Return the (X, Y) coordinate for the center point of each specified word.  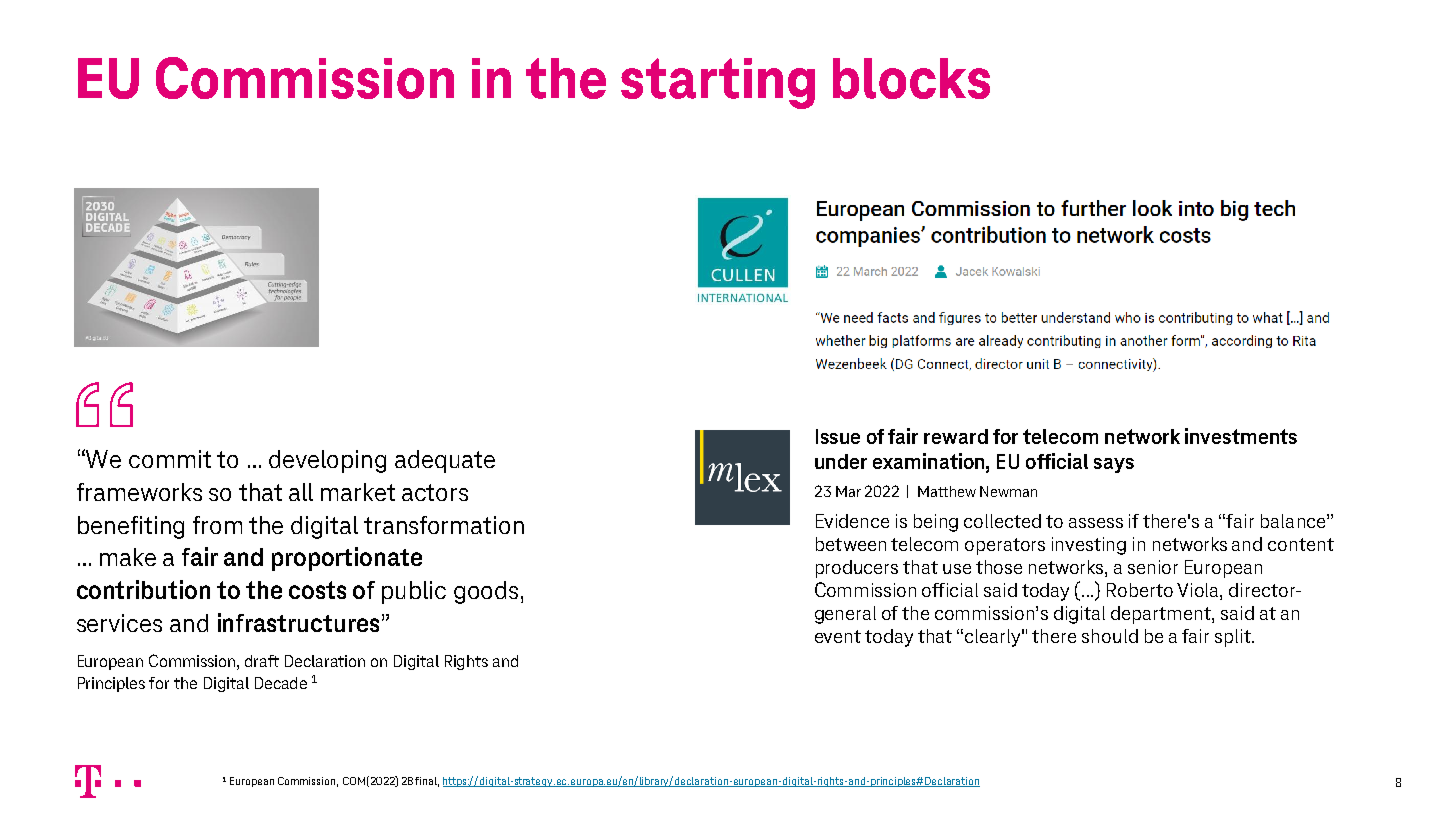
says (1114, 465)
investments (1241, 436)
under (841, 461)
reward (956, 436)
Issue (838, 436)
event (838, 636)
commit (170, 459)
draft (262, 661)
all (301, 492)
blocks (911, 78)
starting (718, 83)
